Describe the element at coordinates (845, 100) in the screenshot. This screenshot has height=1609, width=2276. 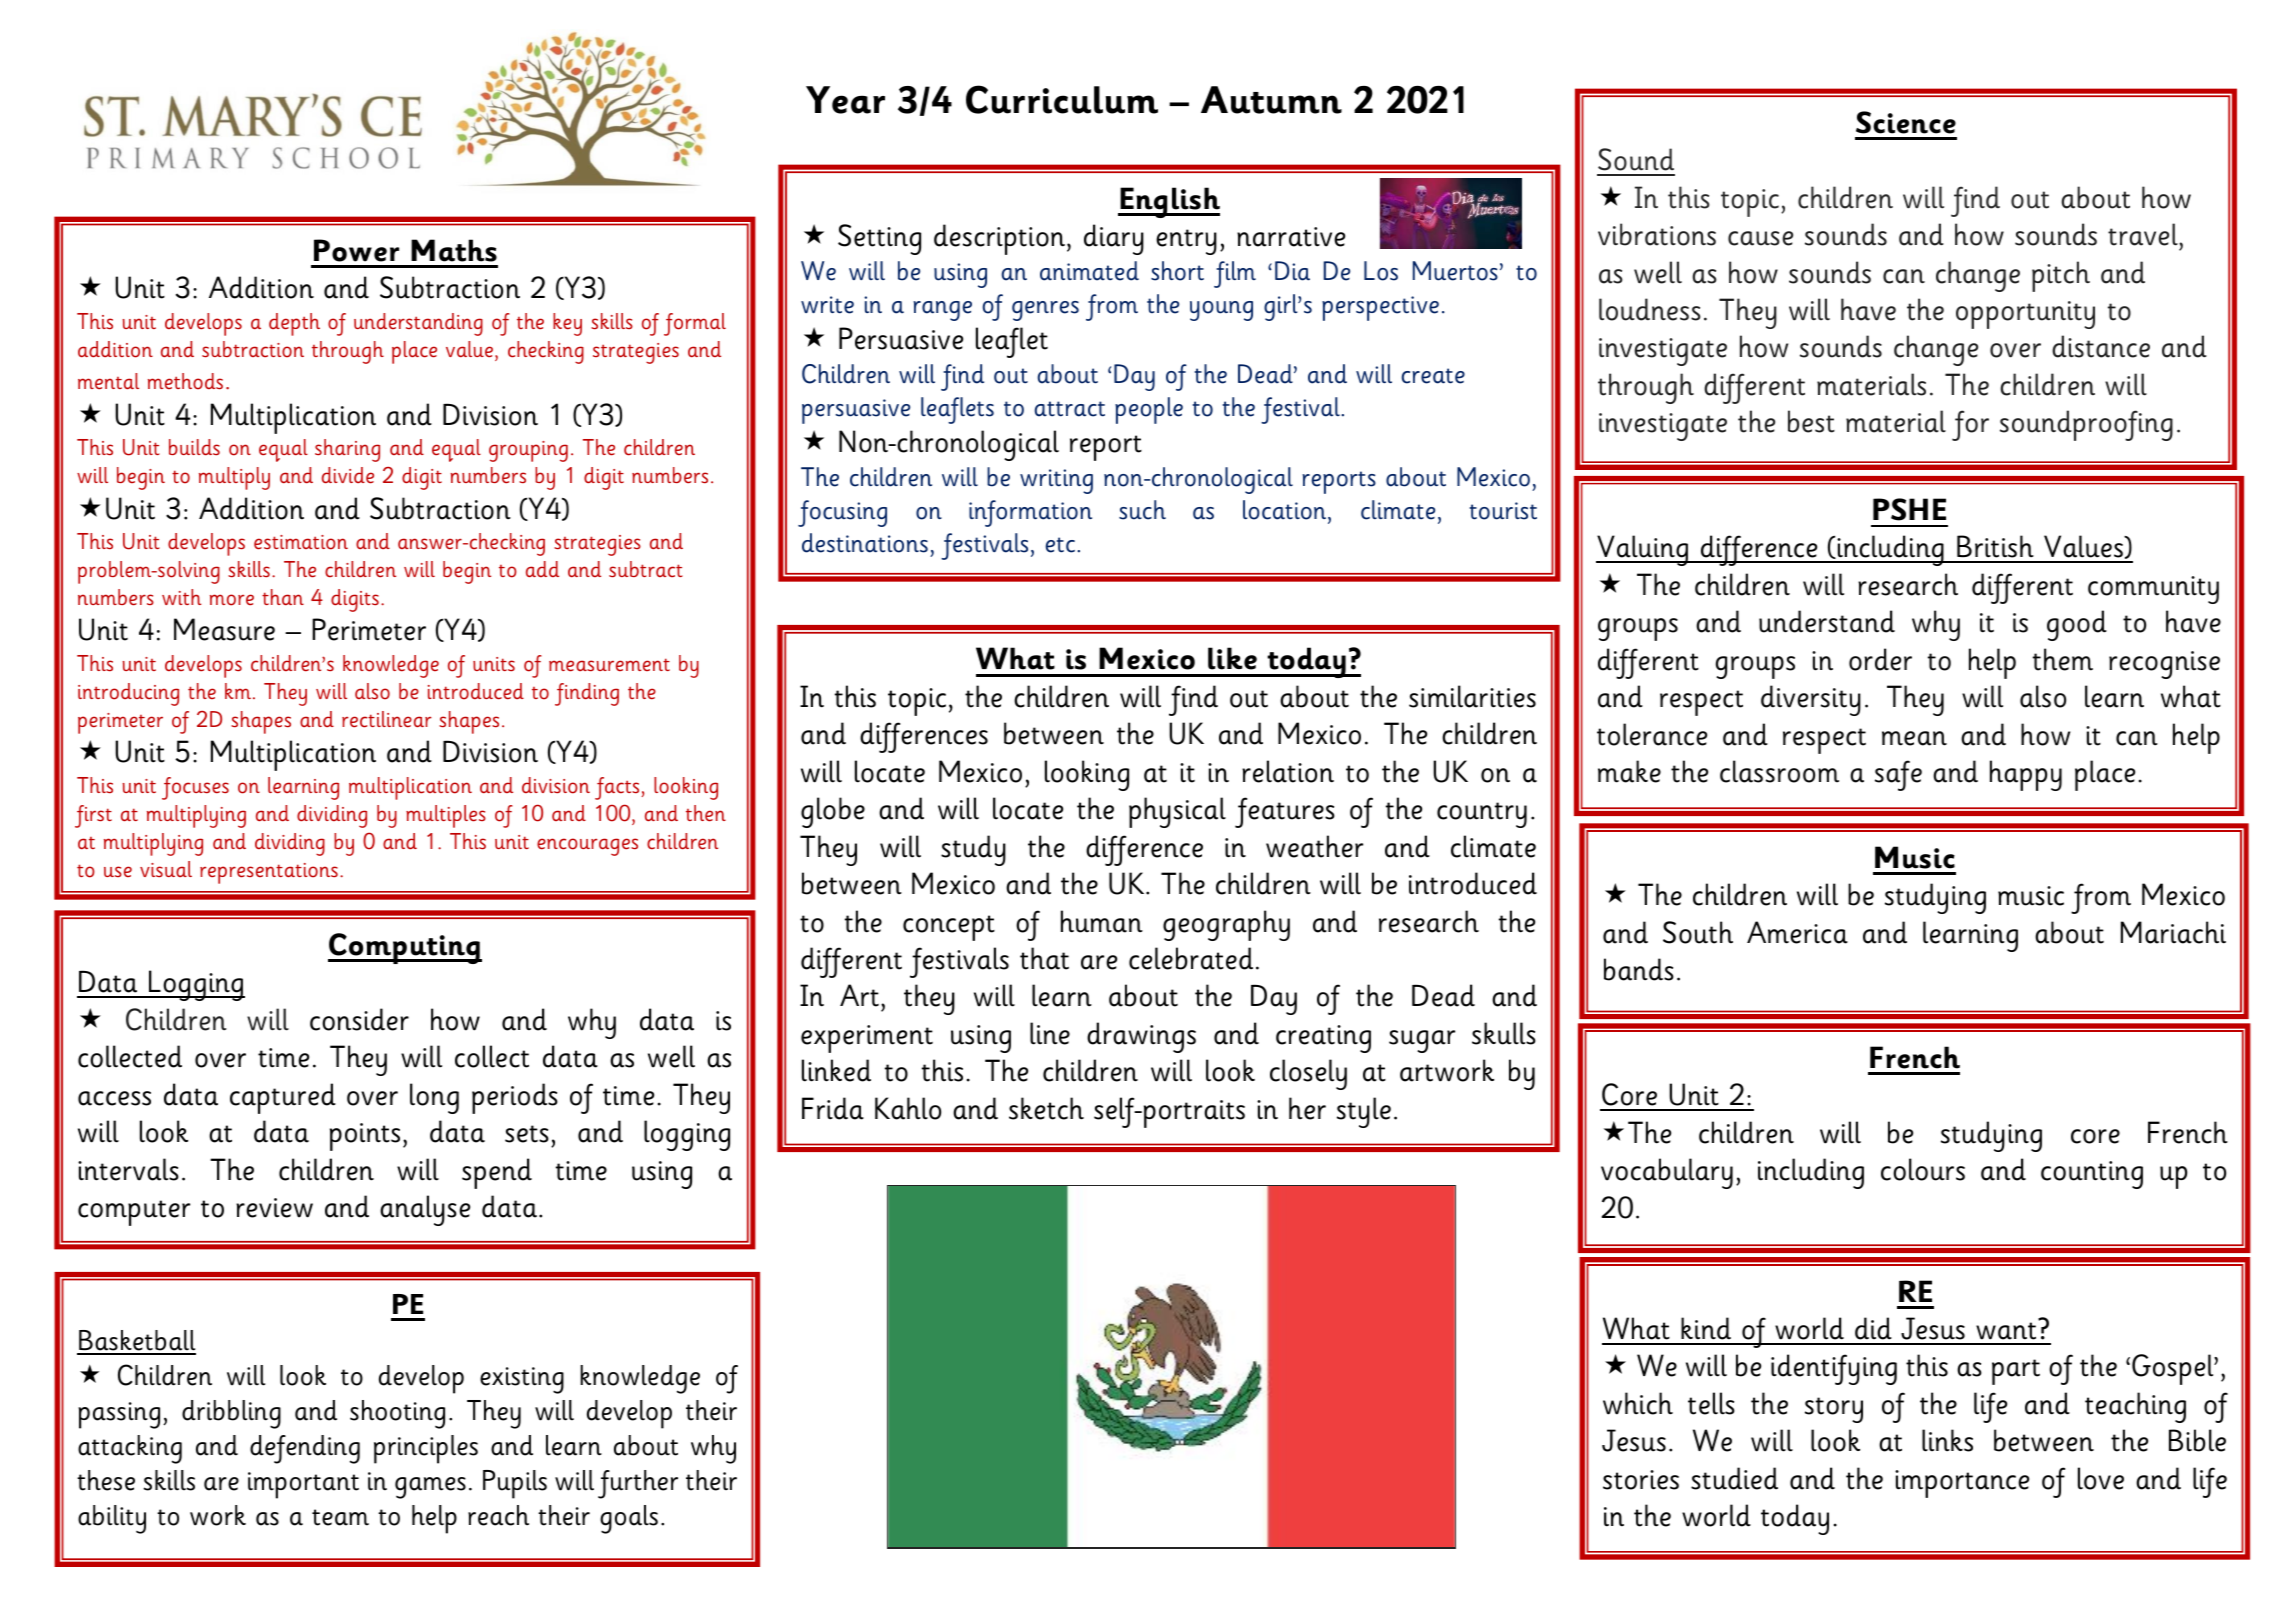
I see `Year` at that location.
